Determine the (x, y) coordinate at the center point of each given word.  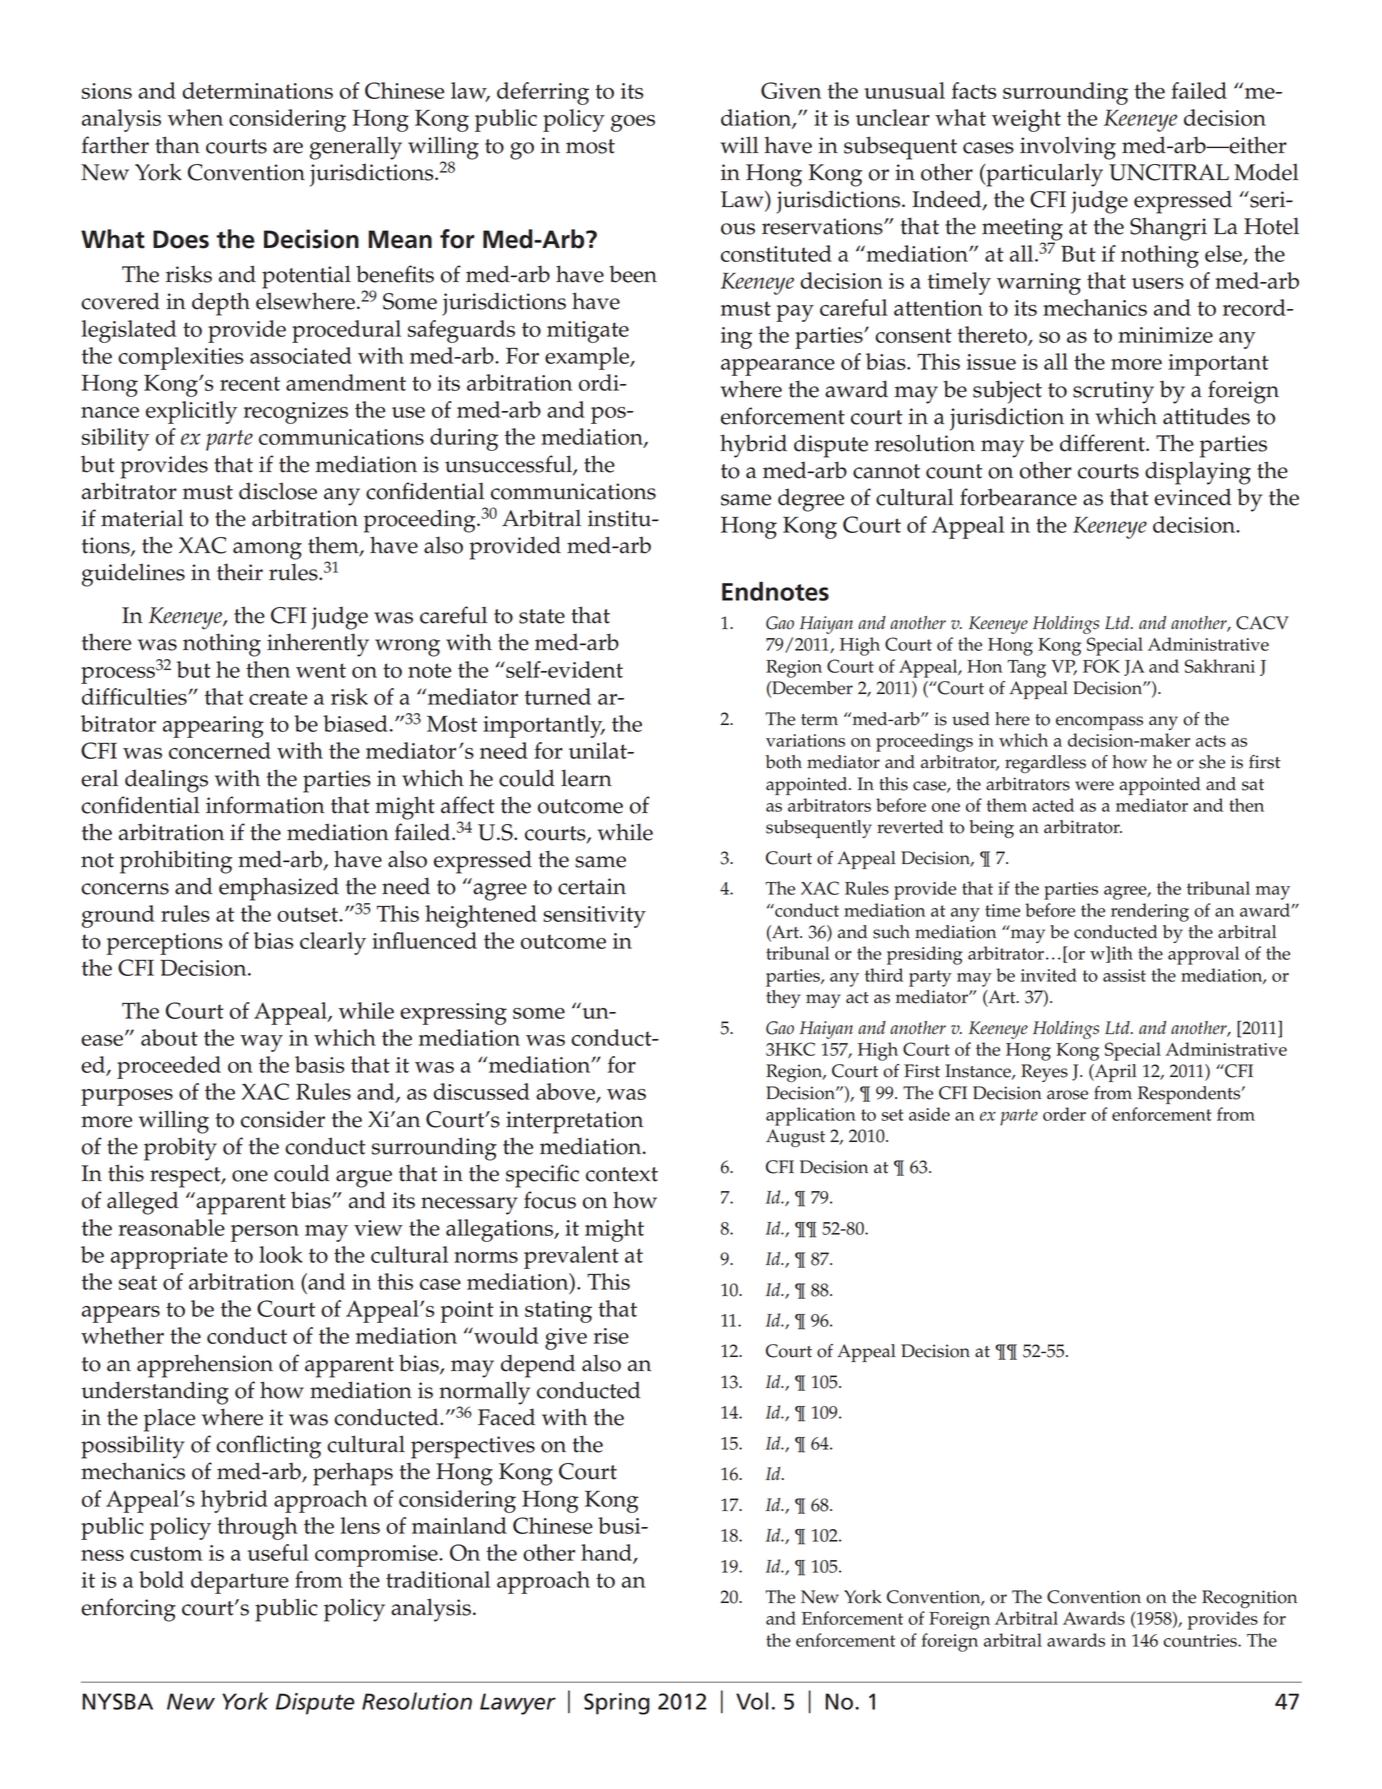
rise (611, 1336)
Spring (616, 1704)
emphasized (279, 889)
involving (1068, 148)
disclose (278, 491)
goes (633, 123)
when (195, 117)
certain (592, 886)
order (1064, 1114)
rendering (1150, 912)
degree (811, 500)
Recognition (1249, 1599)
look (281, 1254)
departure (240, 1582)
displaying (1198, 473)
